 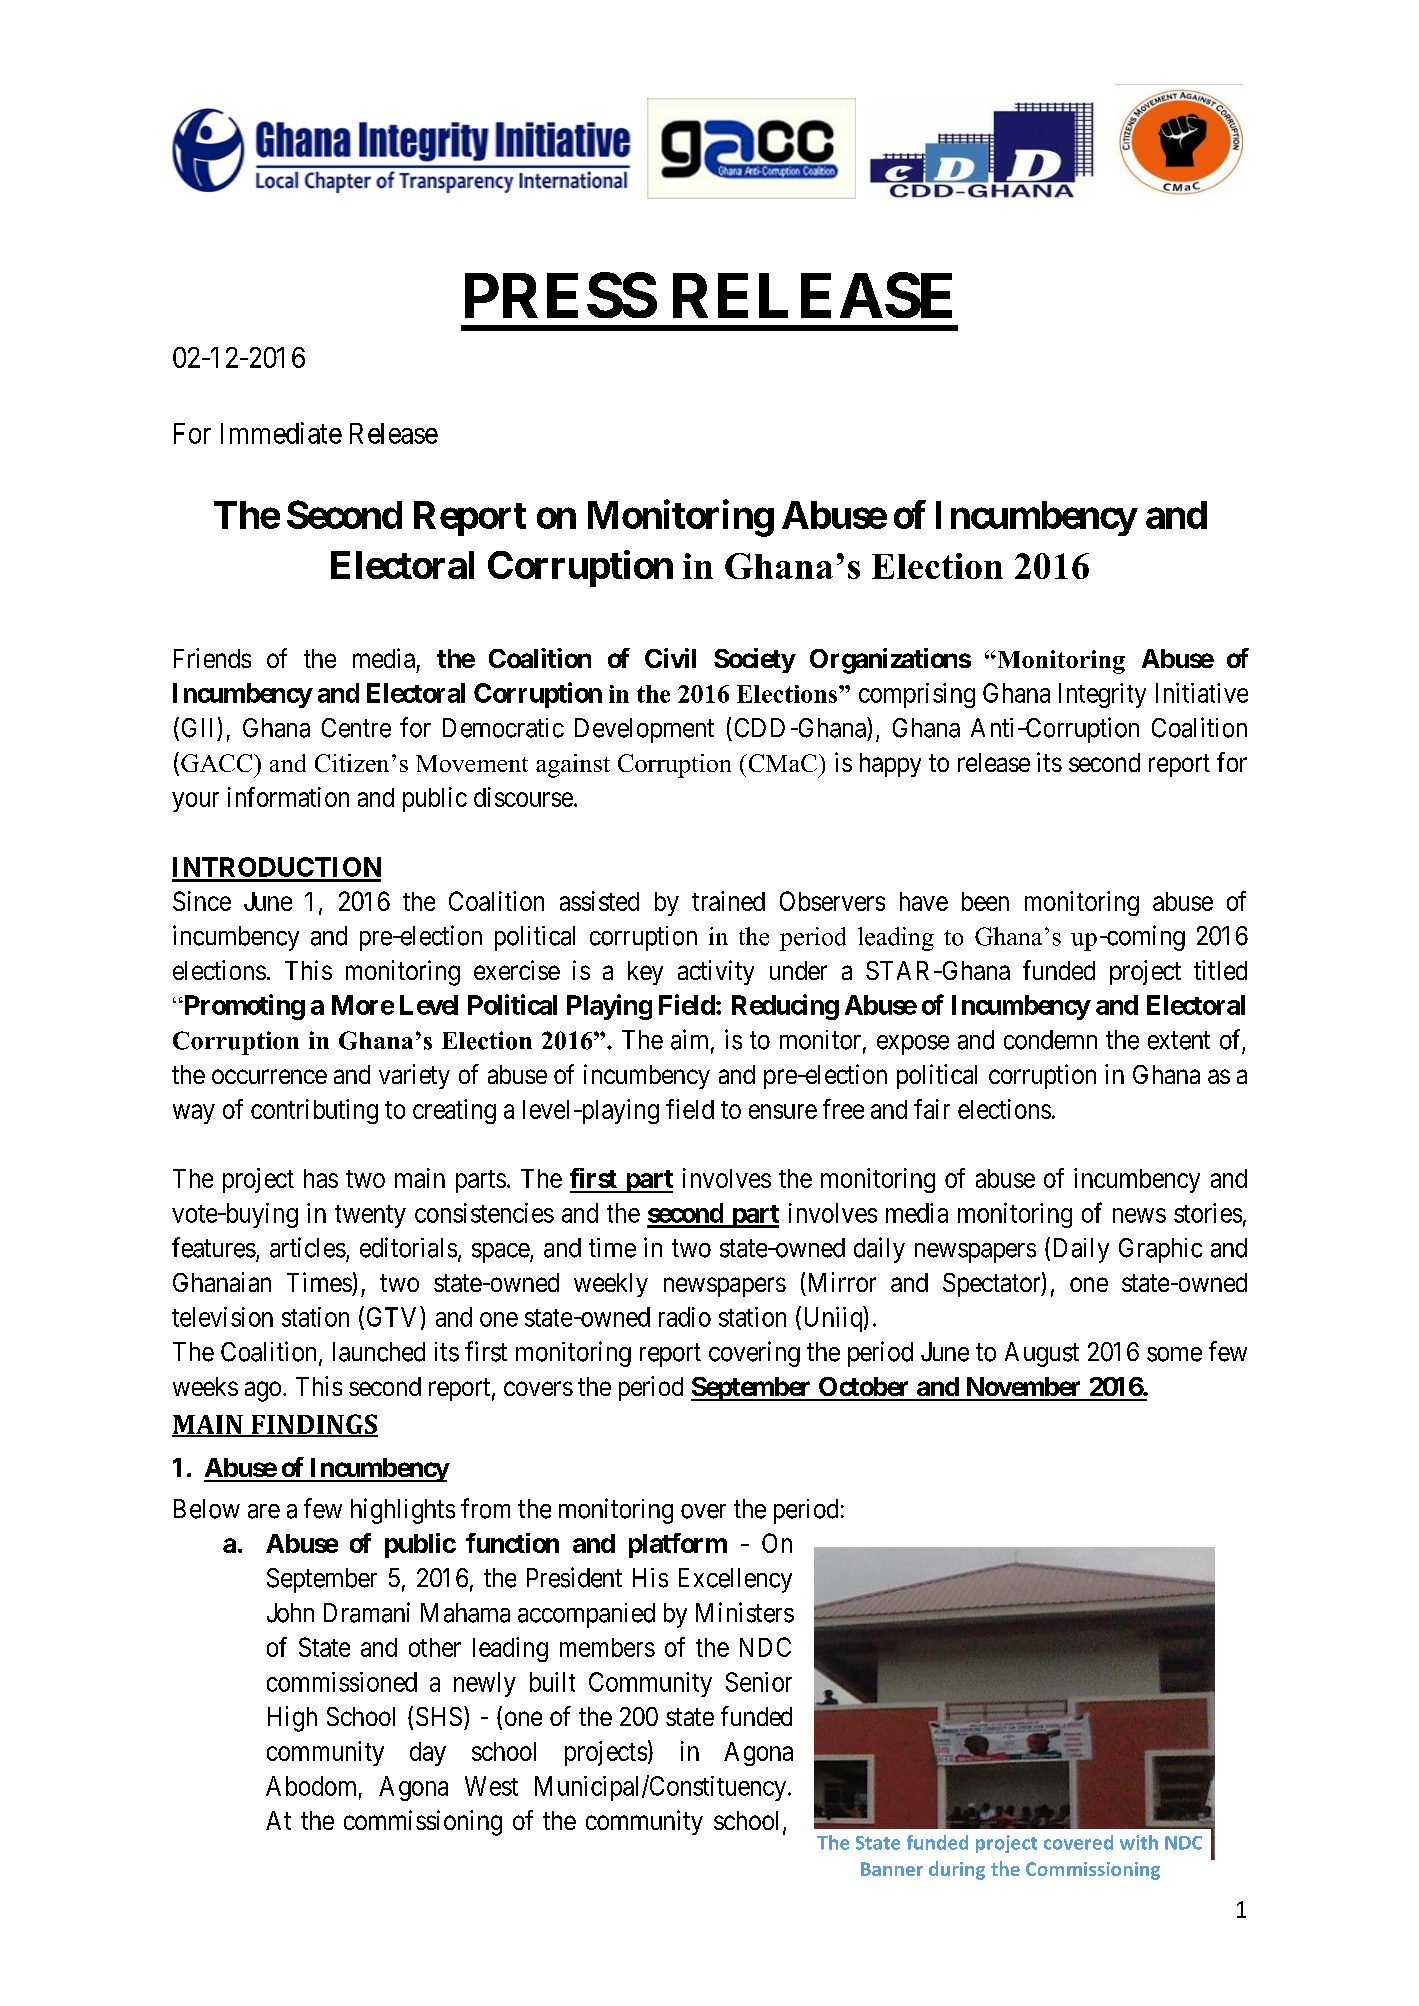 What do you see at coordinates (678, 1545) in the page?
I see `platform` at bounding box center [678, 1545].
